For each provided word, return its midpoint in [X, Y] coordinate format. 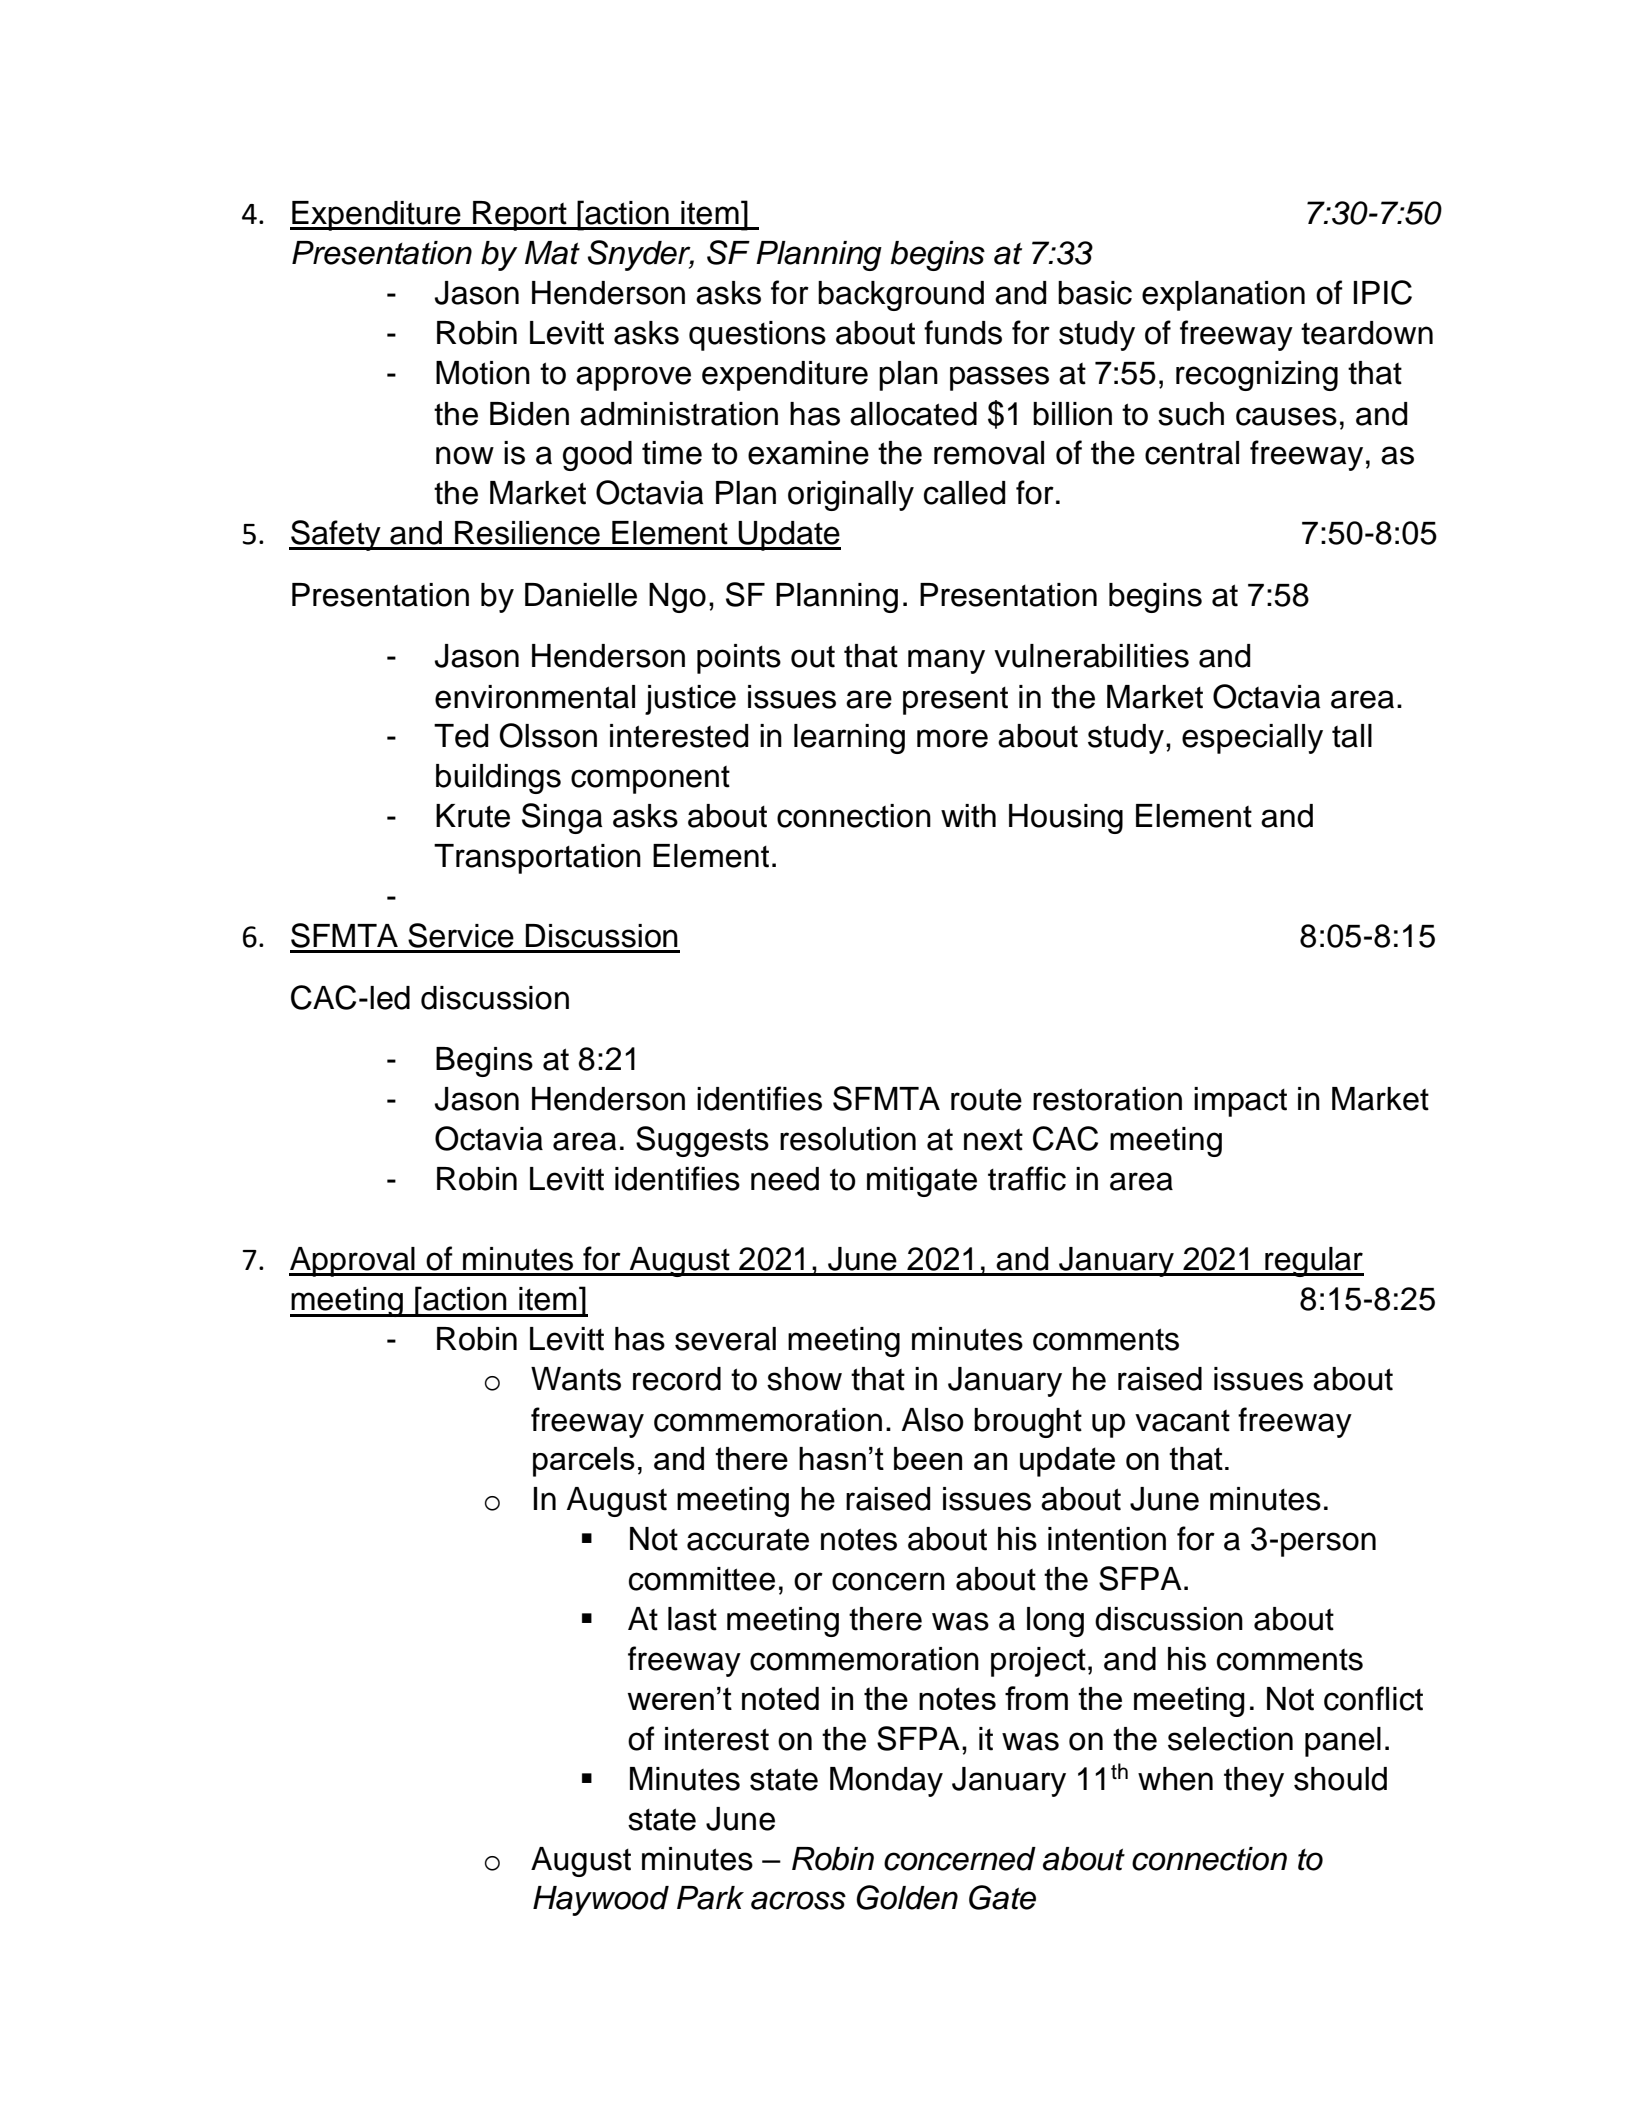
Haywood [601, 1901]
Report [520, 216]
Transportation [537, 859]
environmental [535, 697]
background [901, 296]
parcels [584, 1462]
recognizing [1257, 376]
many [946, 661]
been [928, 1458]
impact [1240, 1102]
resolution [848, 1139]
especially [1252, 739]
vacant [1182, 1421]
